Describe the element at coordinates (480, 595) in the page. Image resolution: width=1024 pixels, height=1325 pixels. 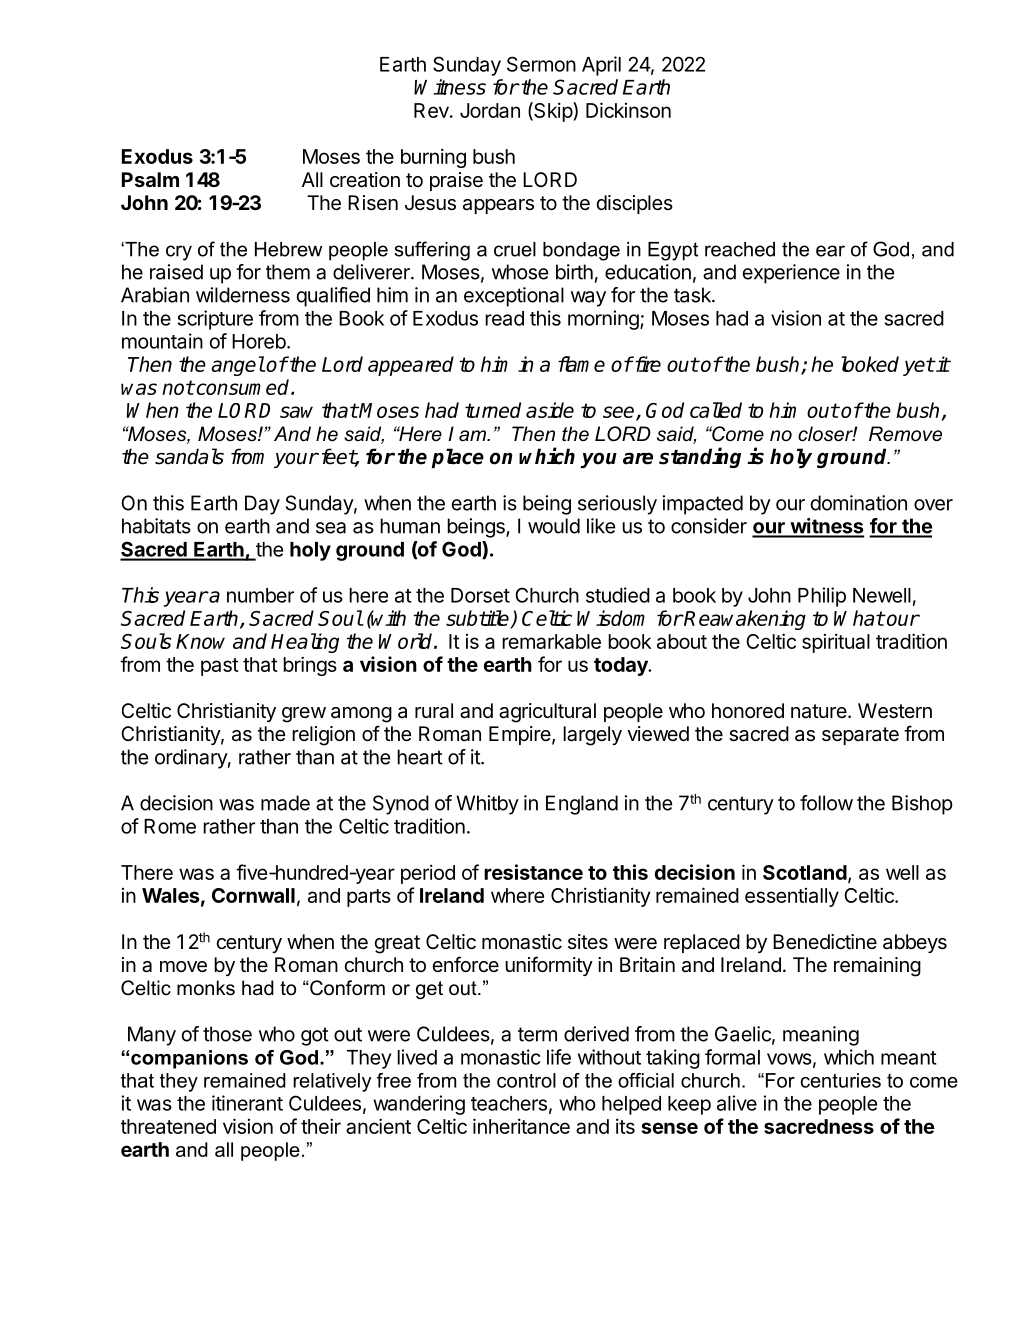
I see `Dorset` at that location.
